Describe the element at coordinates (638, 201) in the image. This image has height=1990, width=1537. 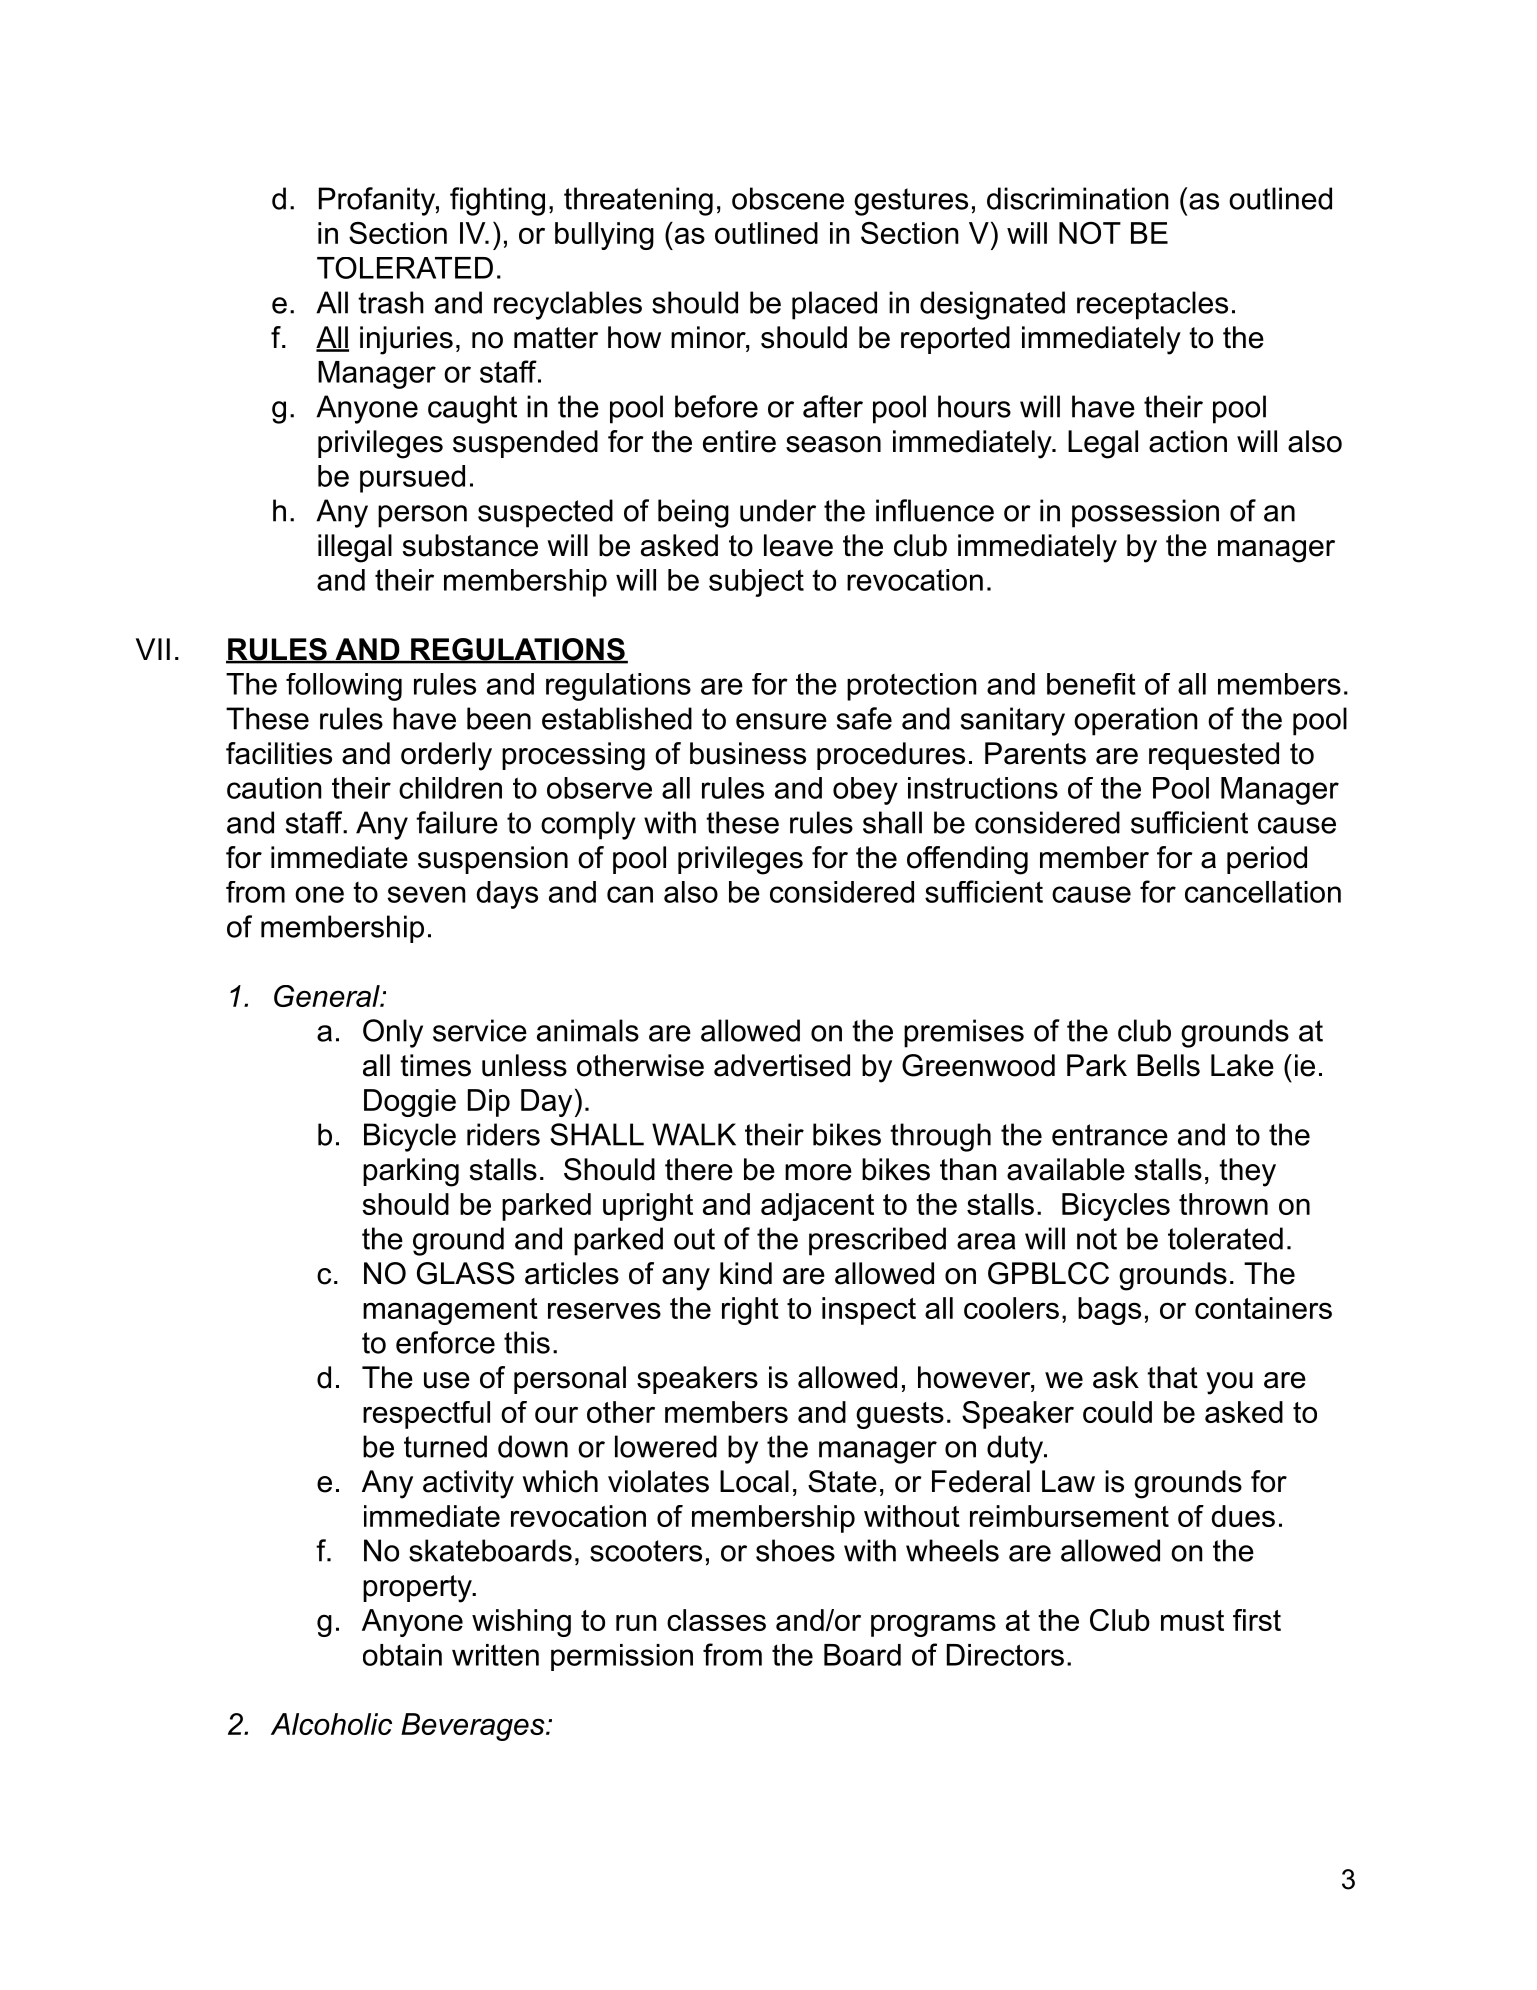
I see `threatening` at that location.
